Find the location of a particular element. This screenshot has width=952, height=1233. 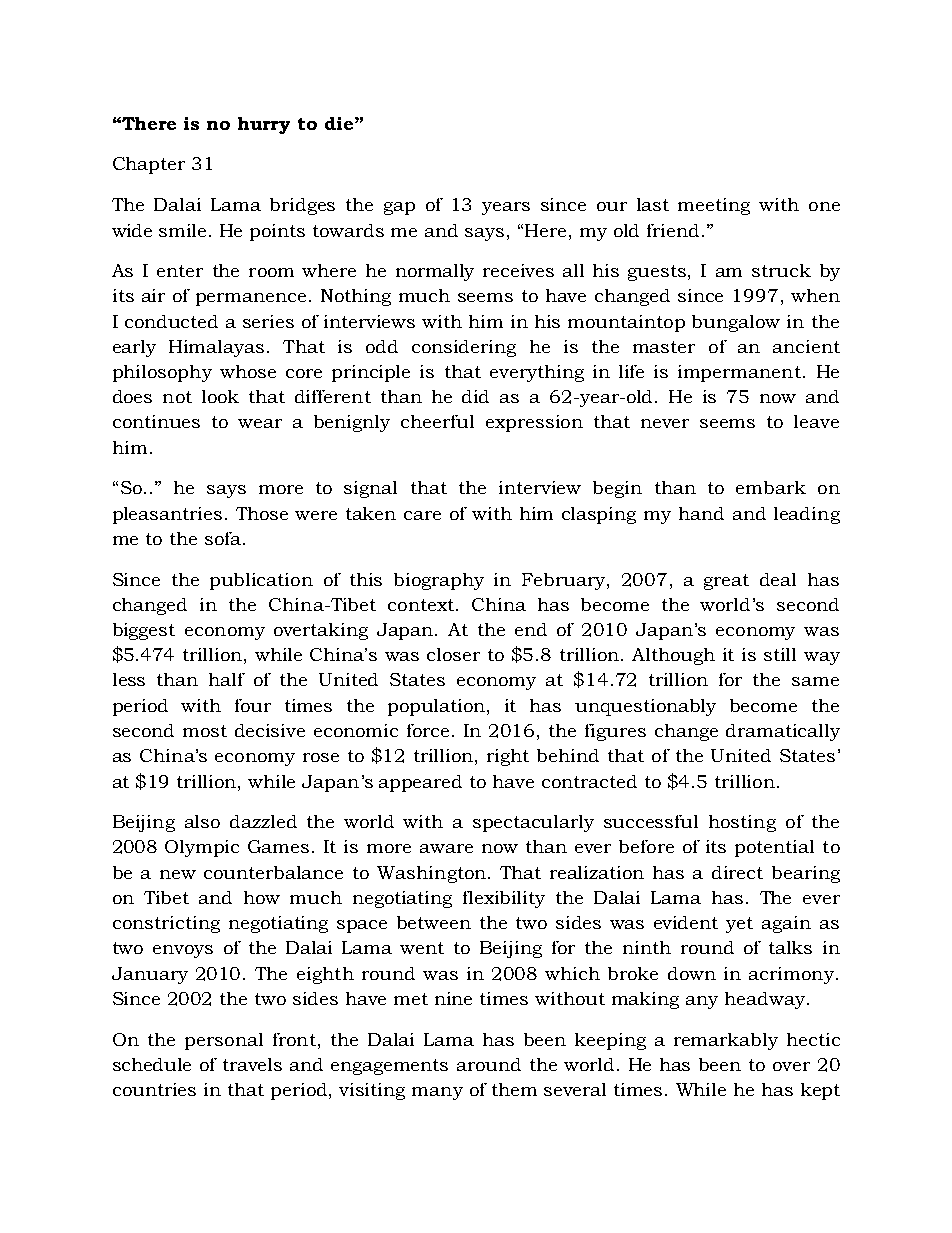

meeting is located at coordinates (714, 206).
